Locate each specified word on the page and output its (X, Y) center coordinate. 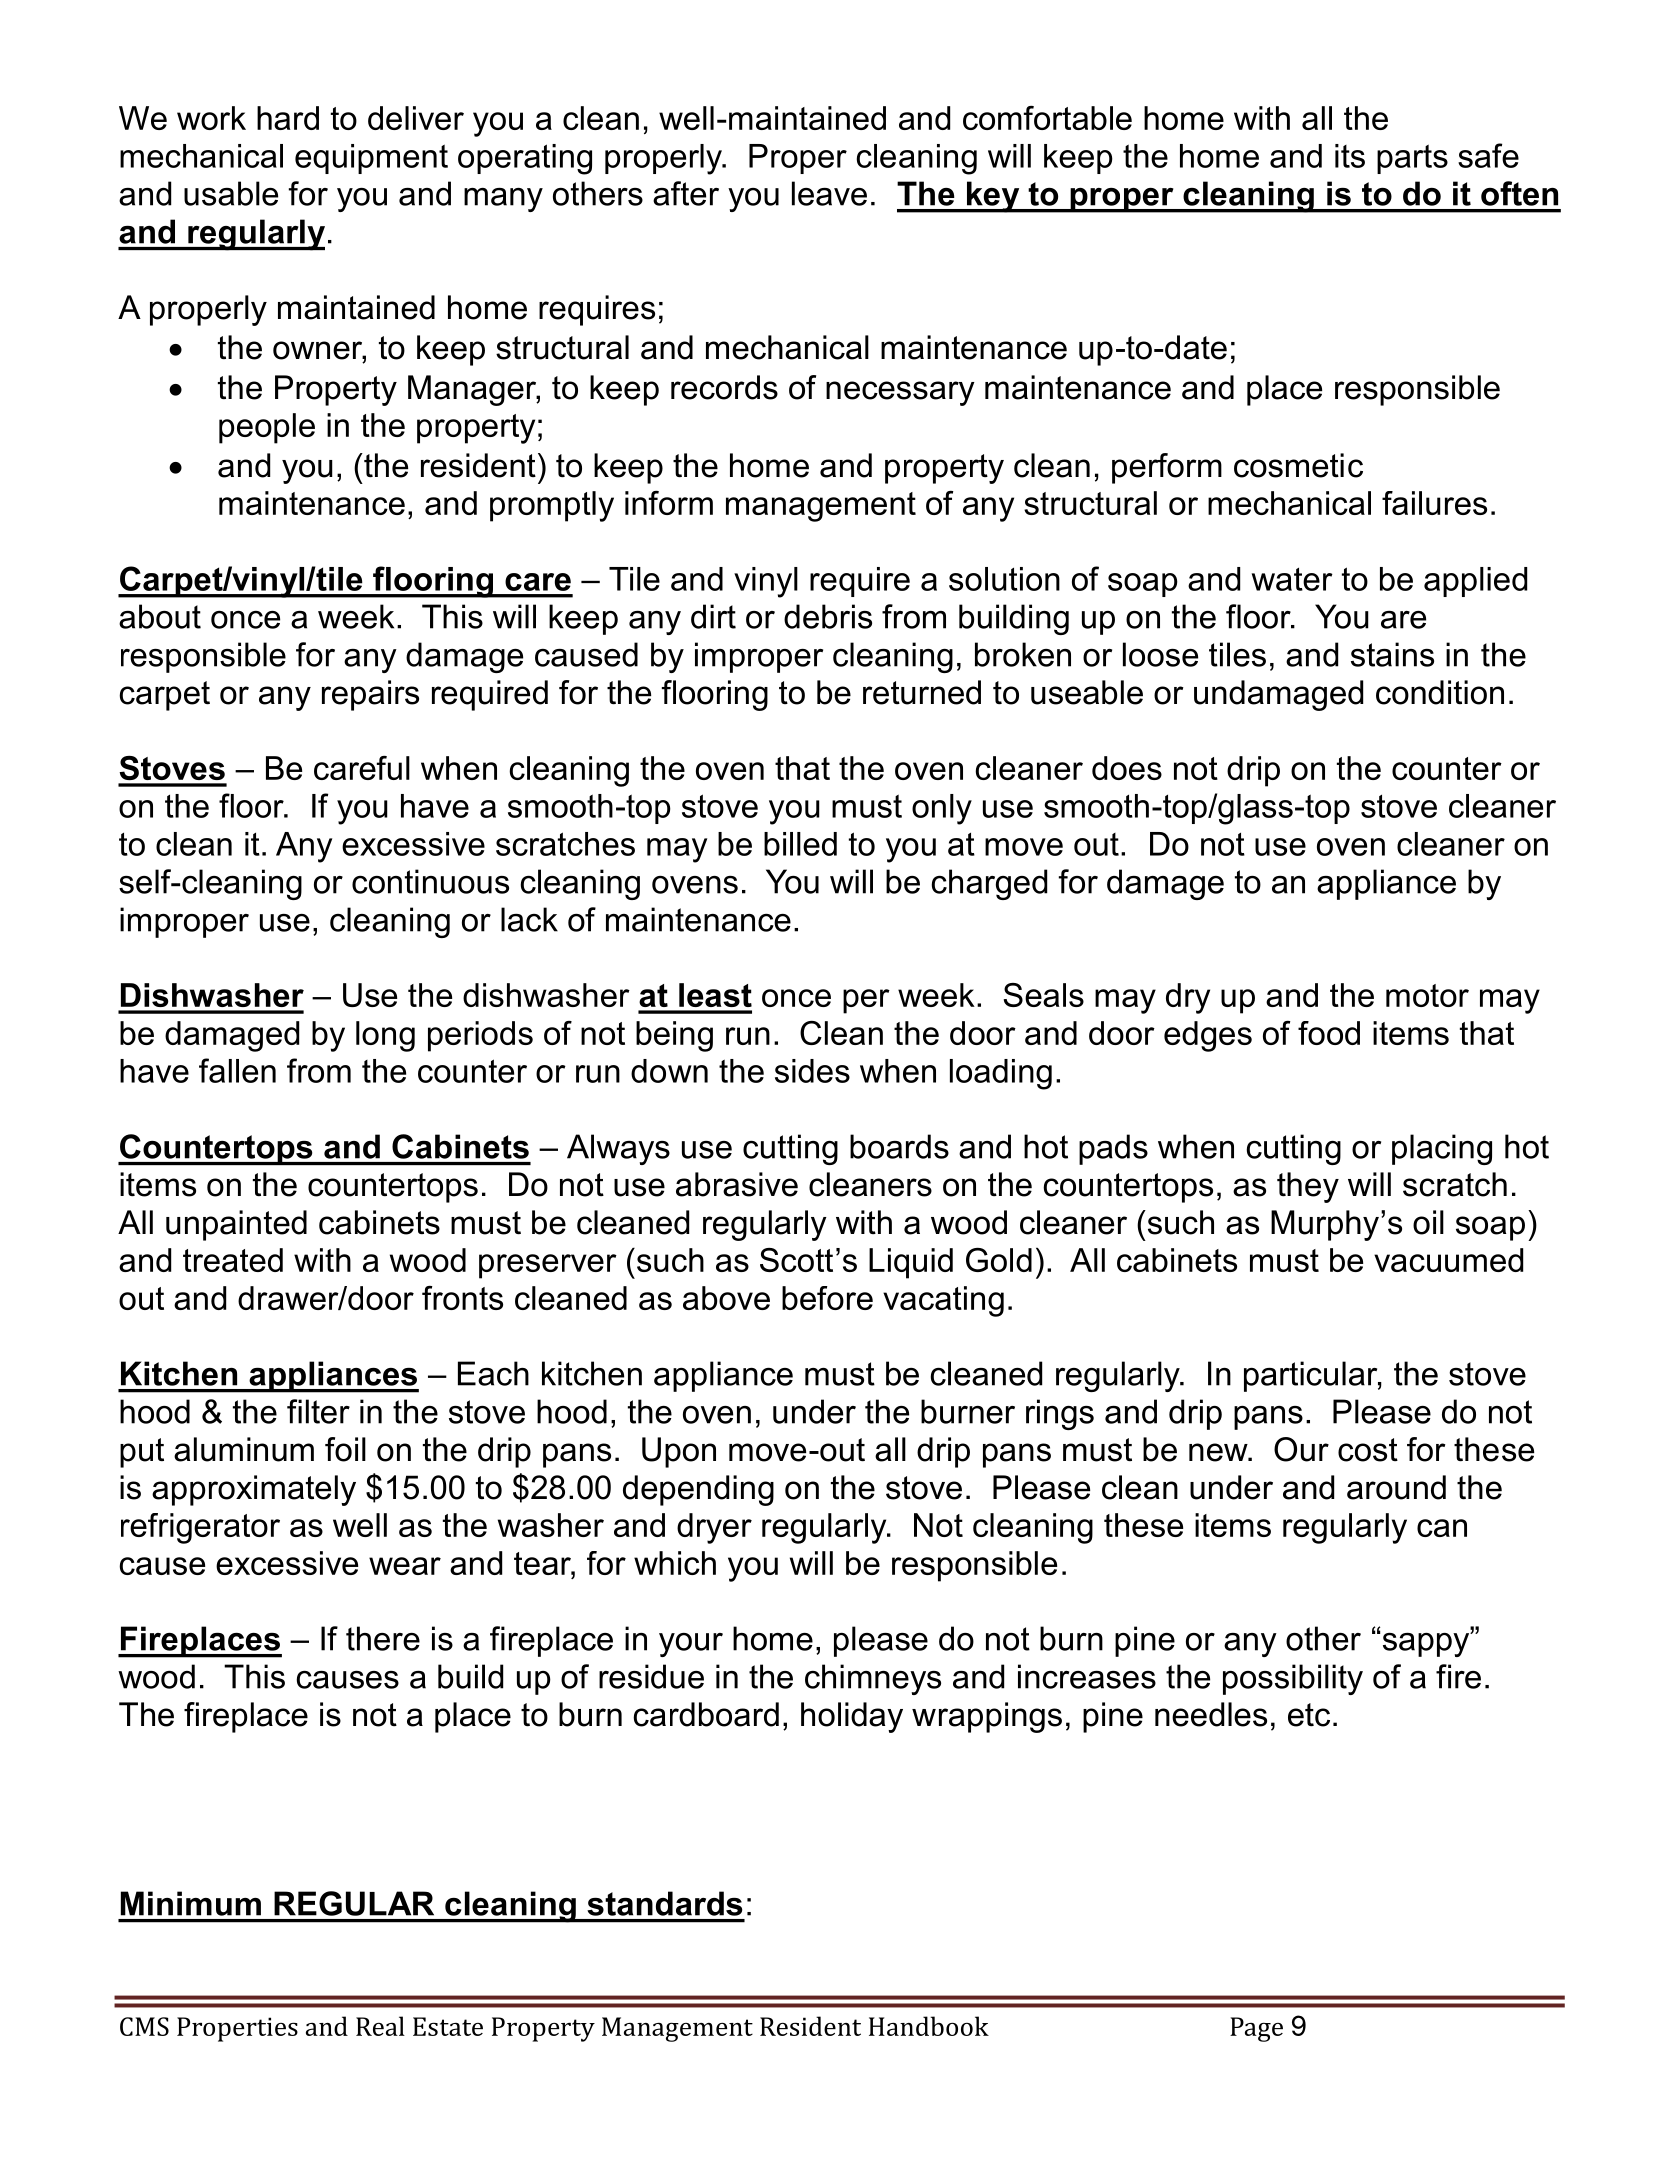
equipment (371, 159)
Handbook (929, 2026)
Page (1256, 2029)
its (1350, 156)
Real (380, 2026)
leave (829, 193)
